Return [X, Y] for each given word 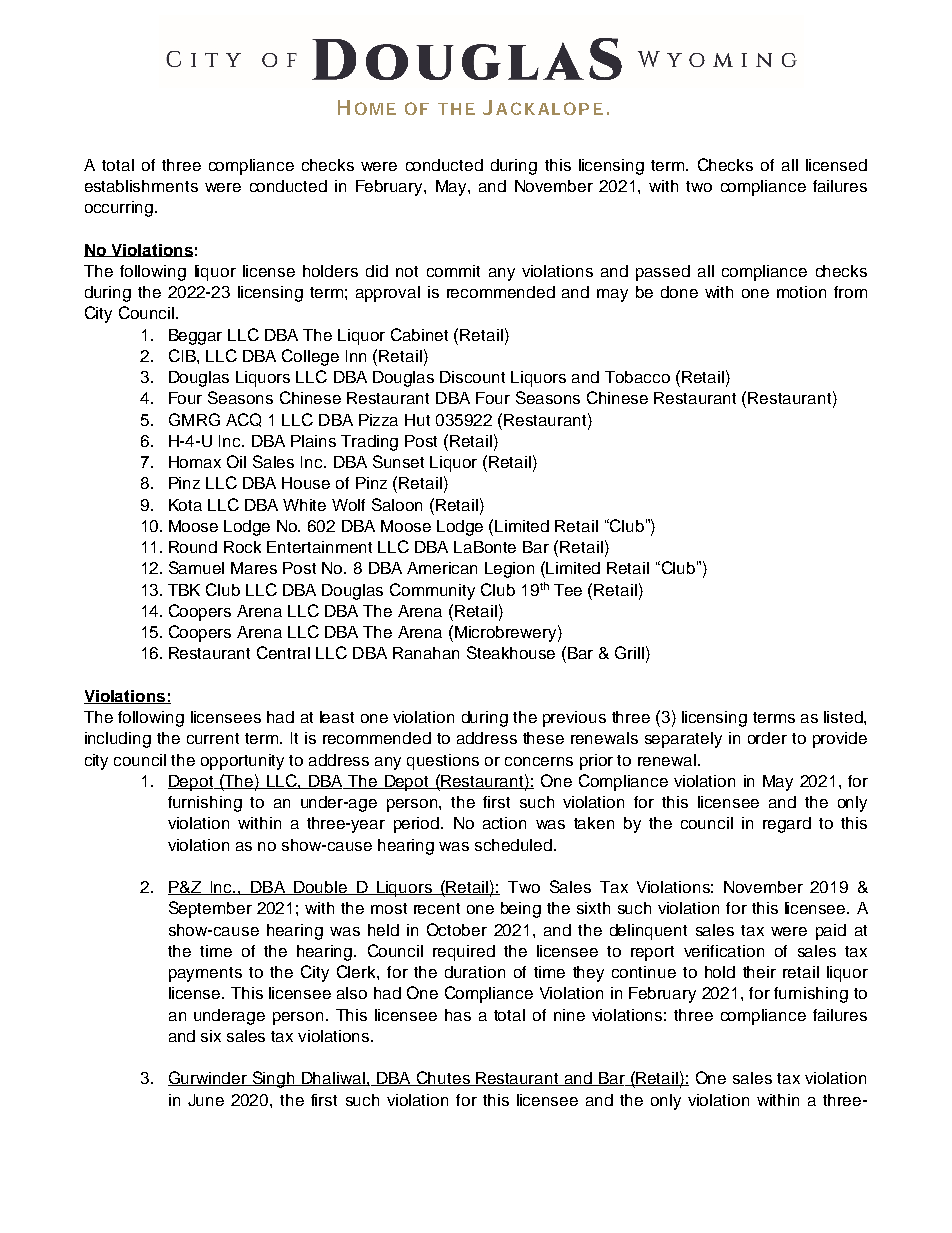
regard [787, 825]
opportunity [242, 762]
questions [443, 762]
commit [453, 271]
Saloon [397, 504]
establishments [141, 186]
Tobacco [637, 377]
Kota [185, 505]
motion [801, 292]
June [206, 1100]
